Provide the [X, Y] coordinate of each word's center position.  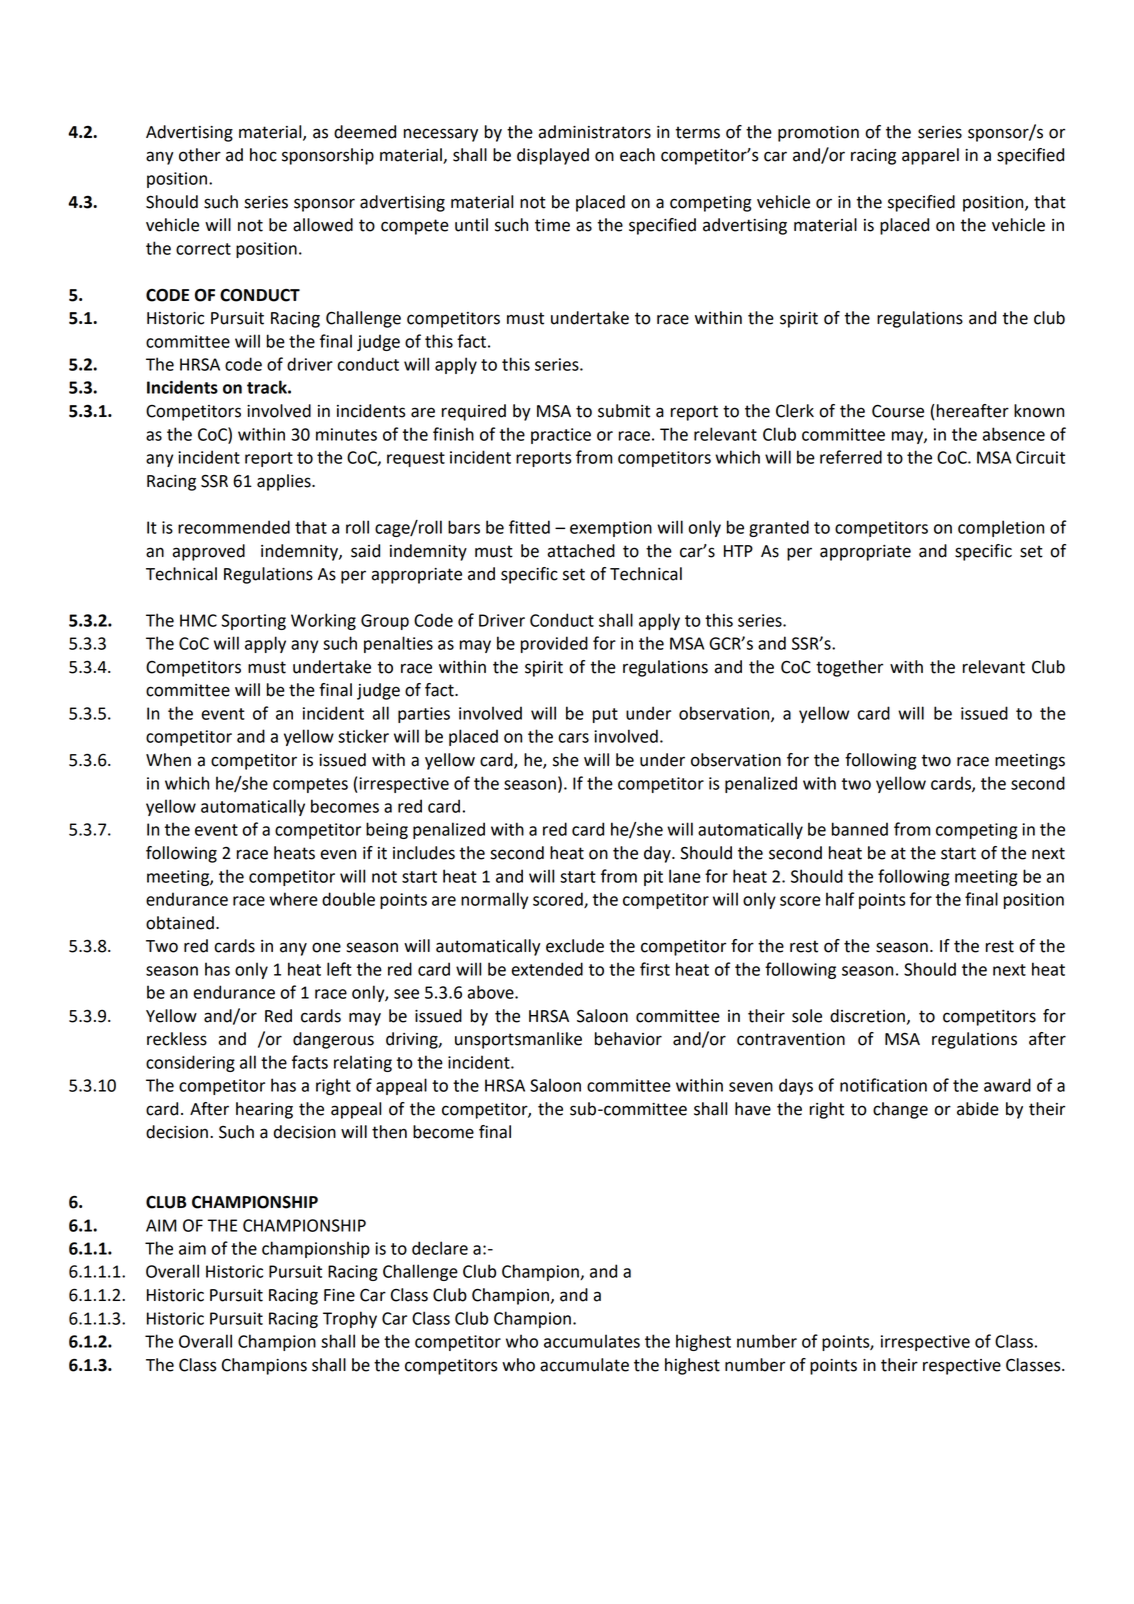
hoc [263, 155]
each [637, 155]
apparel [930, 156]
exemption [611, 529]
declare [440, 1248]
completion [1001, 528]
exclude [575, 946]
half [840, 899]
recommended [234, 527]
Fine [339, 1295]
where [293, 899]
